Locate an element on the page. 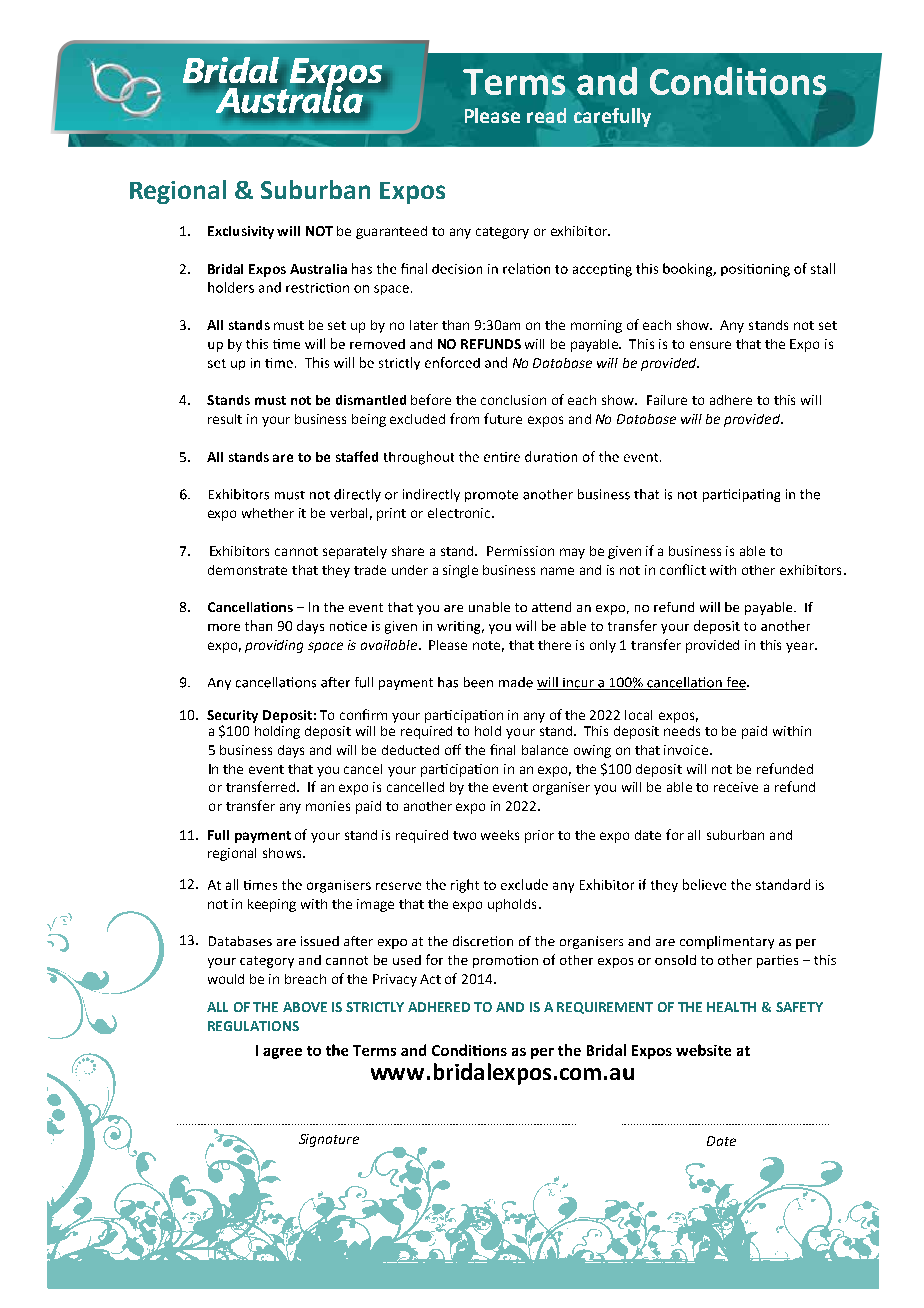  result is located at coordinates (225, 419).
